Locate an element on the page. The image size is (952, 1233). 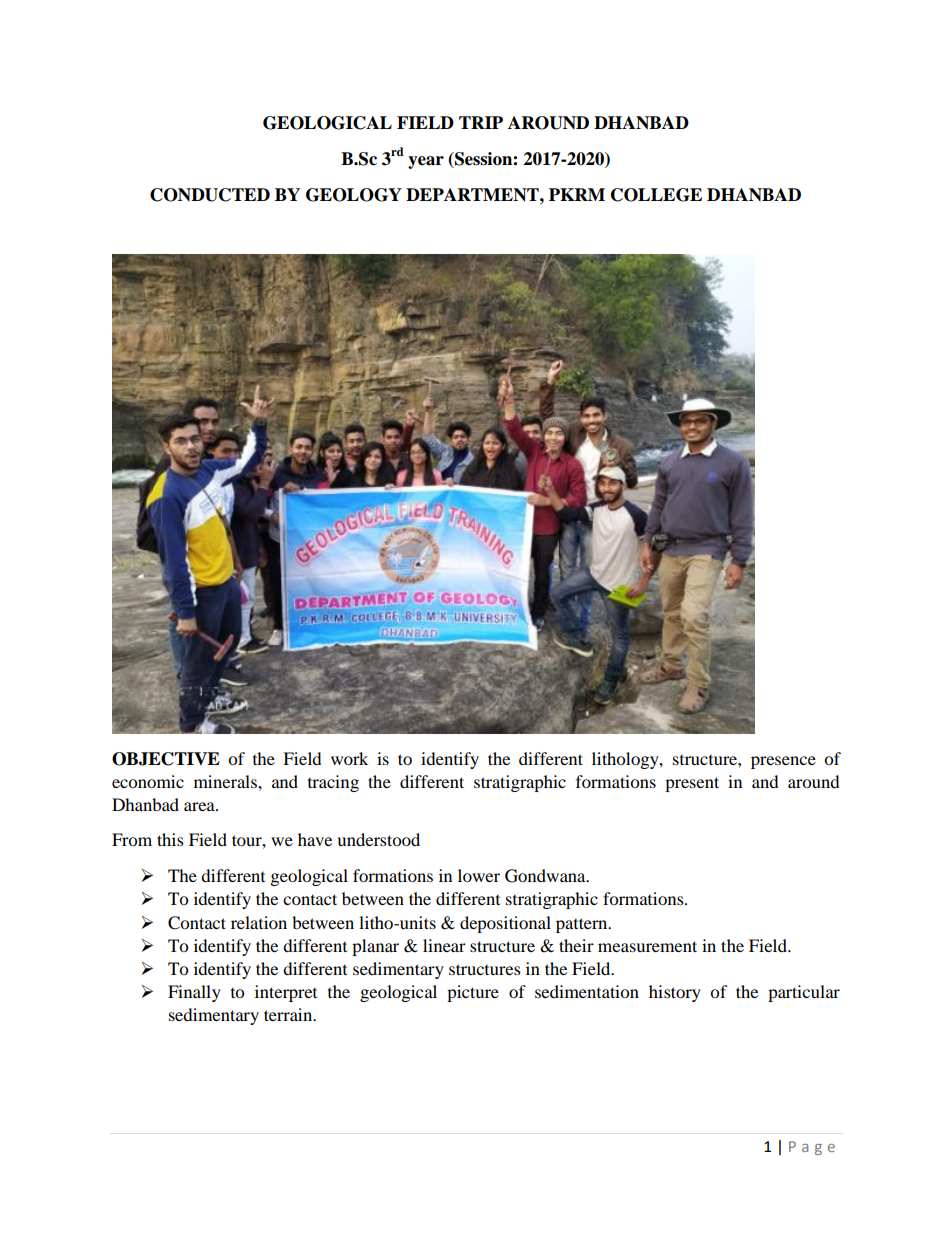
COLLEGE is located at coordinates (656, 195).
